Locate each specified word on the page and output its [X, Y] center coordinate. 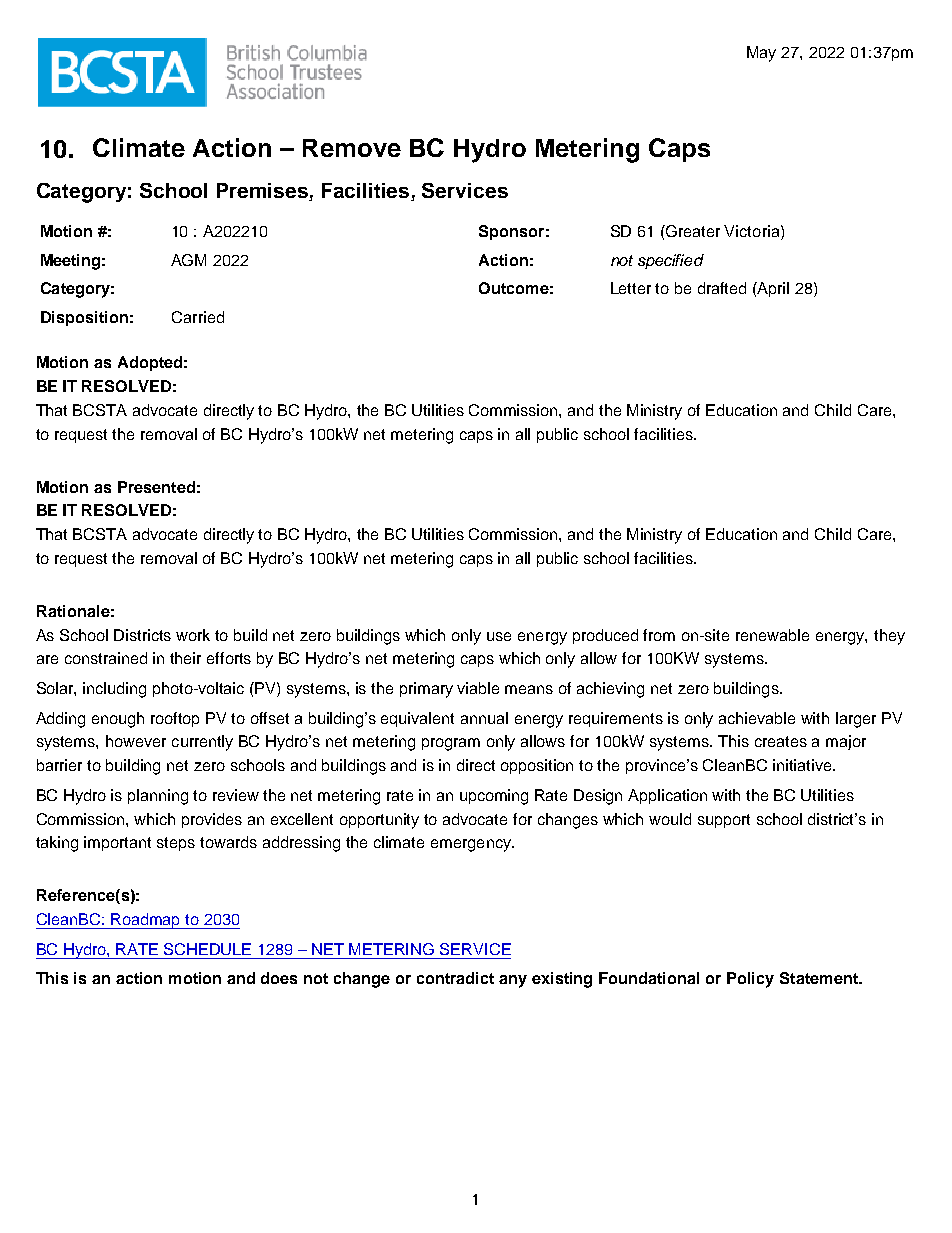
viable [478, 688]
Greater [692, 231]
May [761, 54]
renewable [772, 635]
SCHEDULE [207, 949]
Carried [198, 317]
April [772, 289]
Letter [631, 288]
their [185, 658]
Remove [352, 148]
